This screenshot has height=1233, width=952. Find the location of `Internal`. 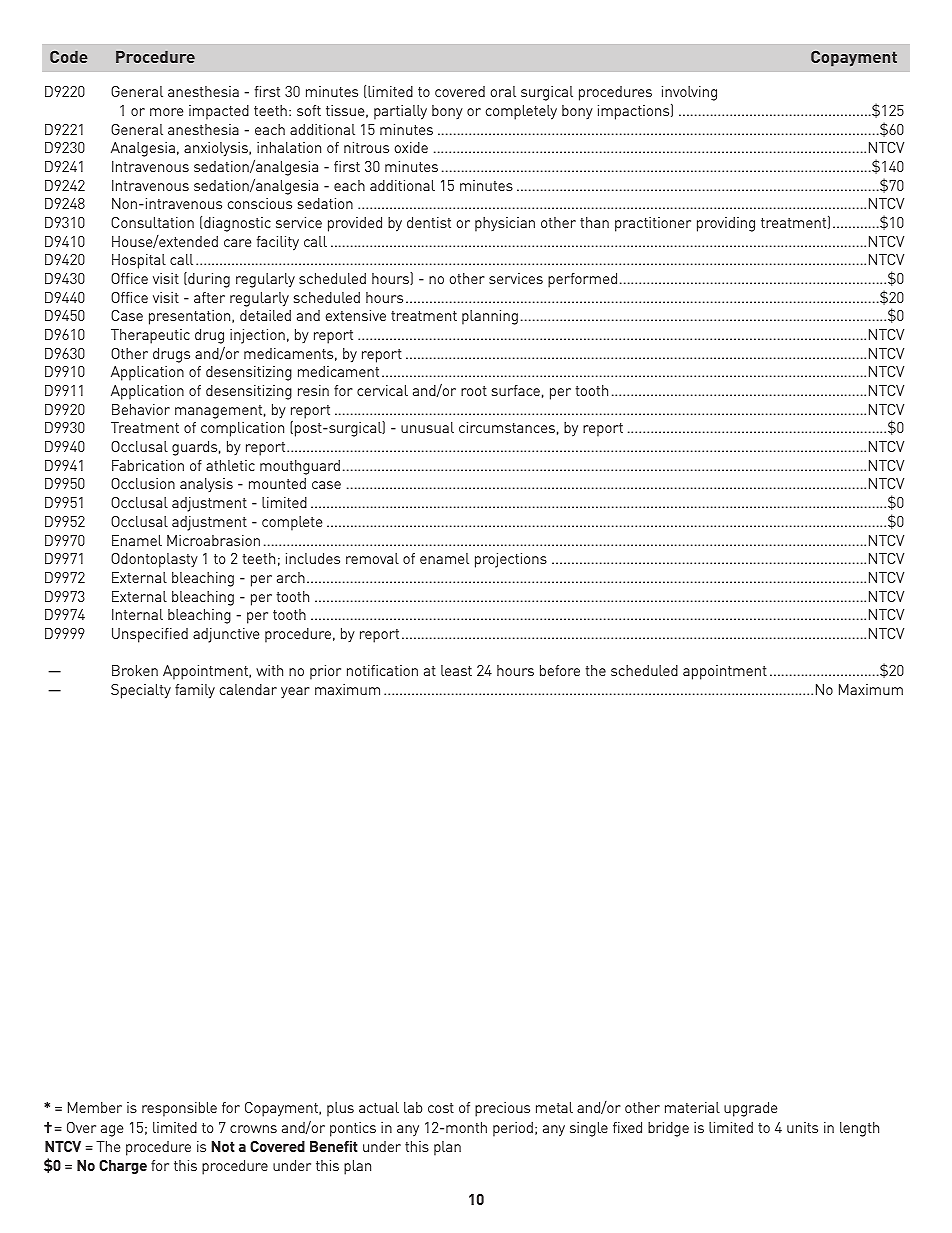

Internal is located at coordinates (137, 614).
